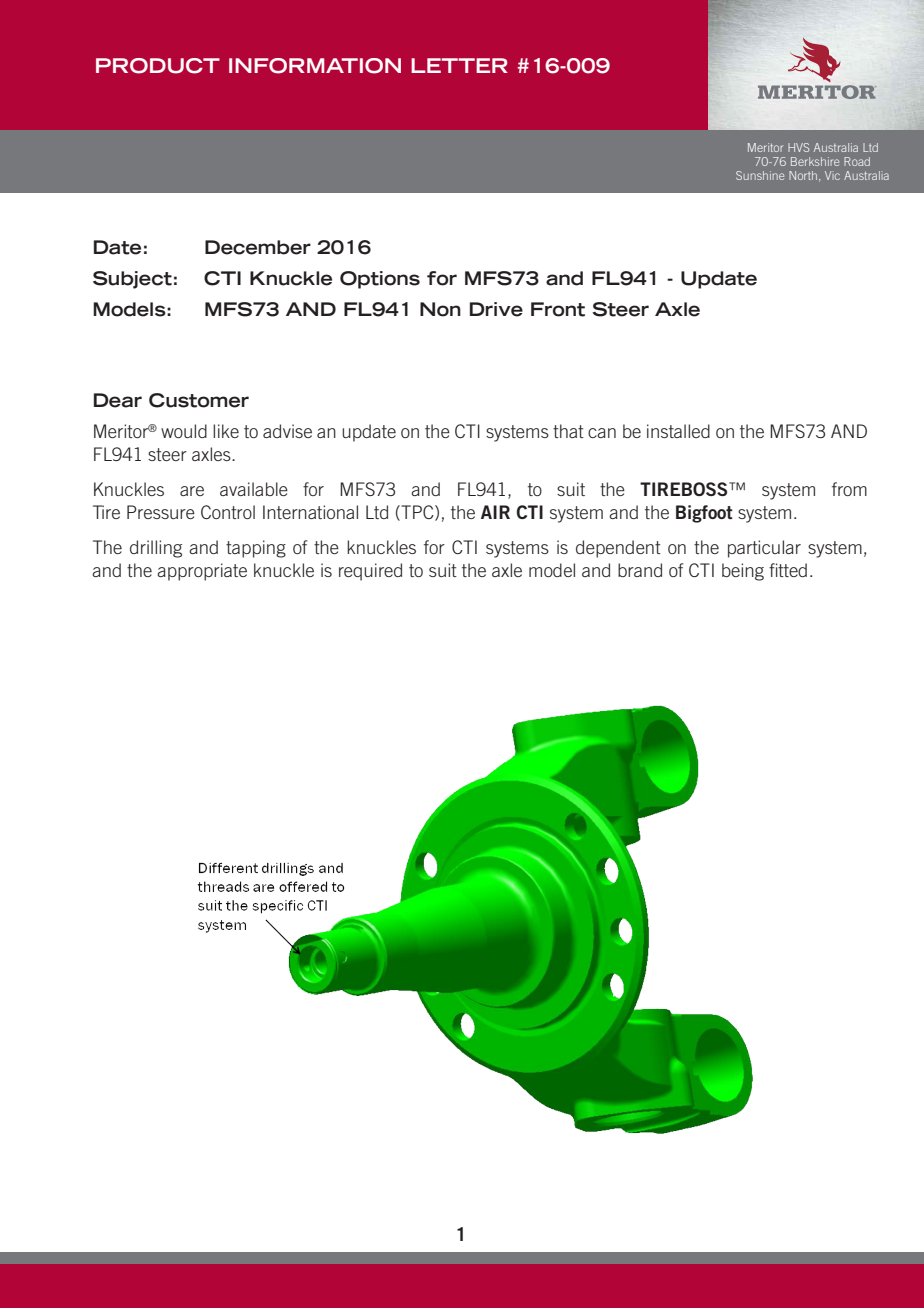  I want to click on that, so click(568, 431).
